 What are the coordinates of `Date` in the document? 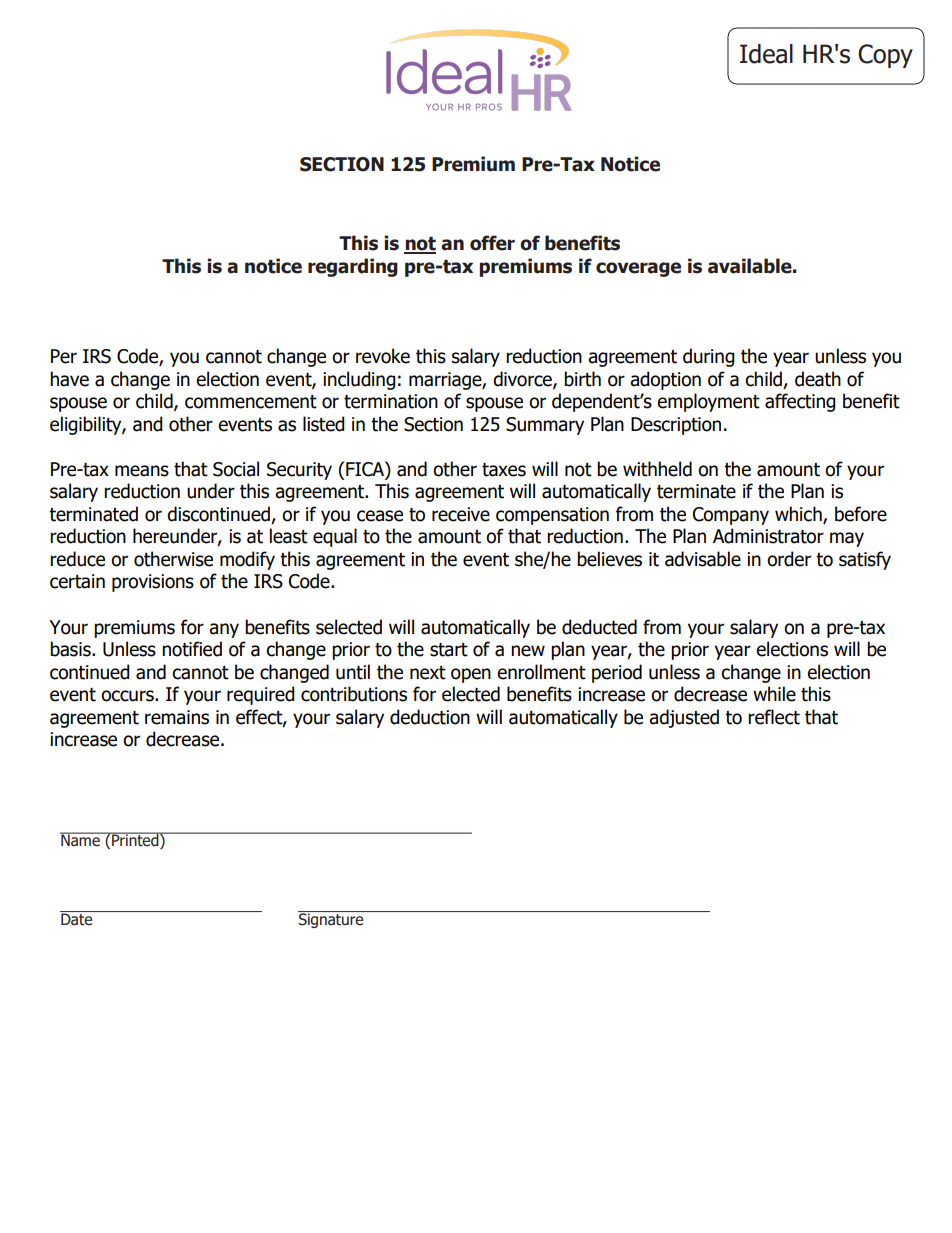 It's located at (76, 919).
